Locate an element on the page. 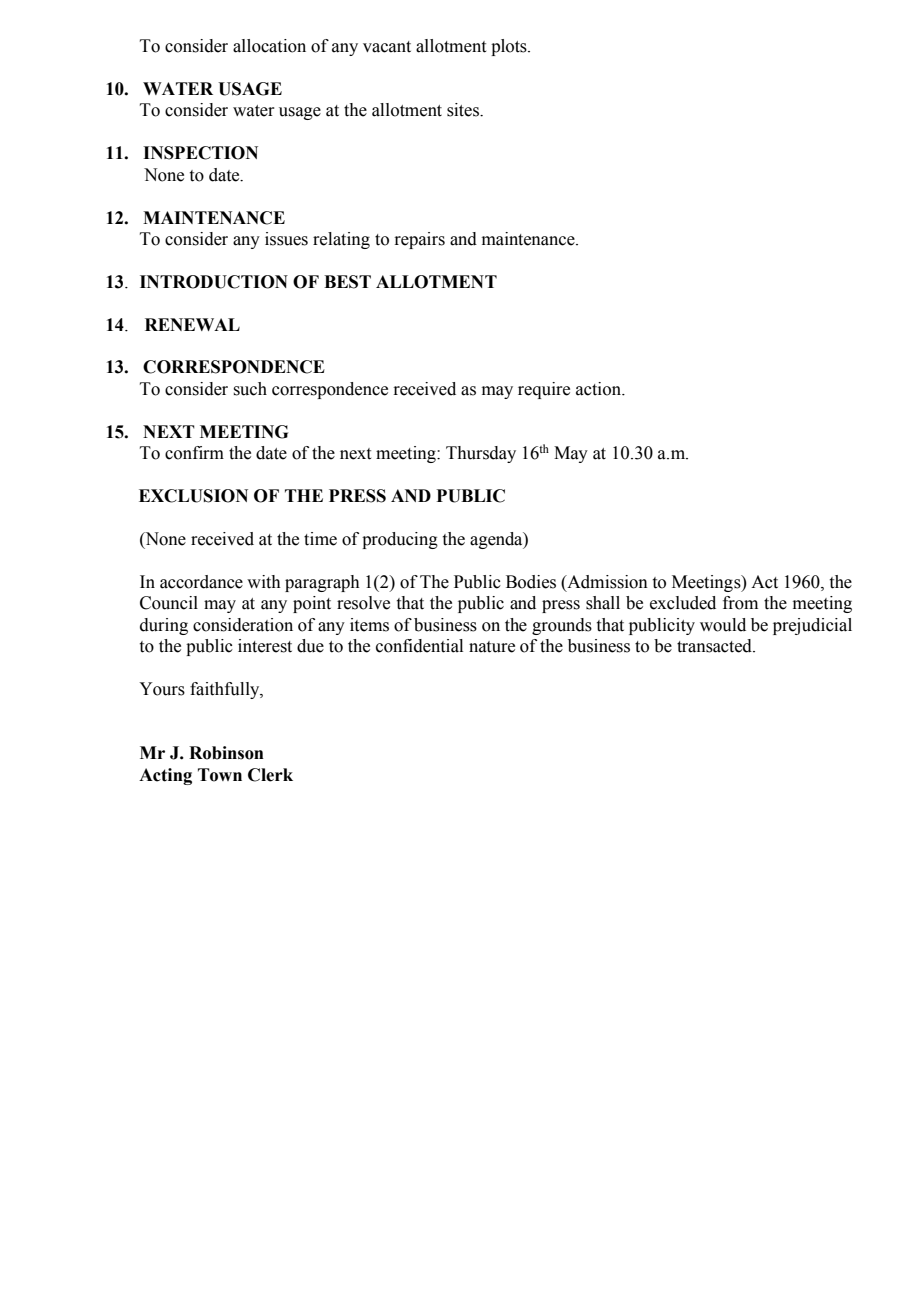  Robinson is located at coordinates (226, 753).
